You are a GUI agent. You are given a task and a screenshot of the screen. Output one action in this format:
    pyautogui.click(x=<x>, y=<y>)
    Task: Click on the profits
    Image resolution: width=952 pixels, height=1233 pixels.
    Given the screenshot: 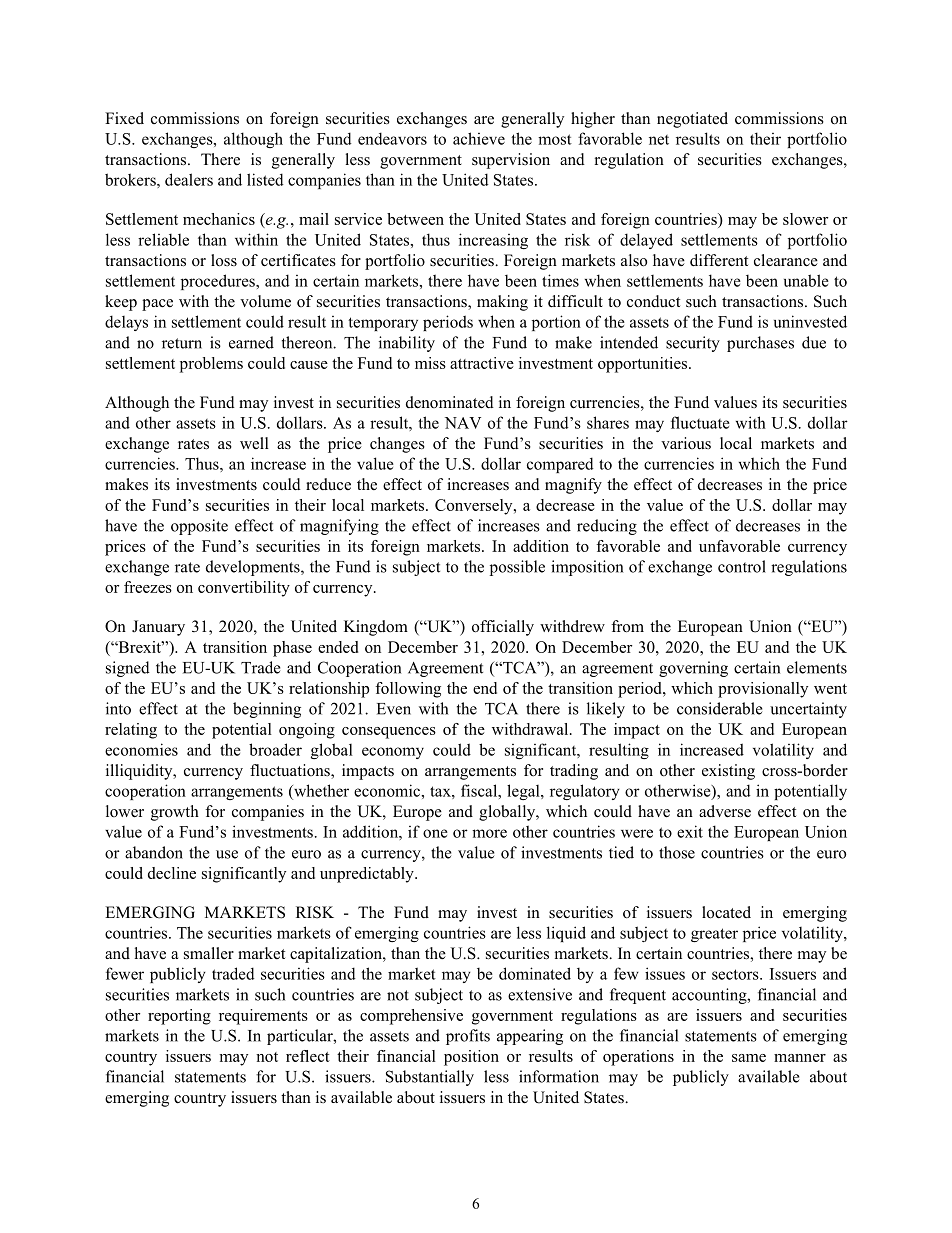 What is the action you would take?
    pyautogui.click(x=468, y=1037)
